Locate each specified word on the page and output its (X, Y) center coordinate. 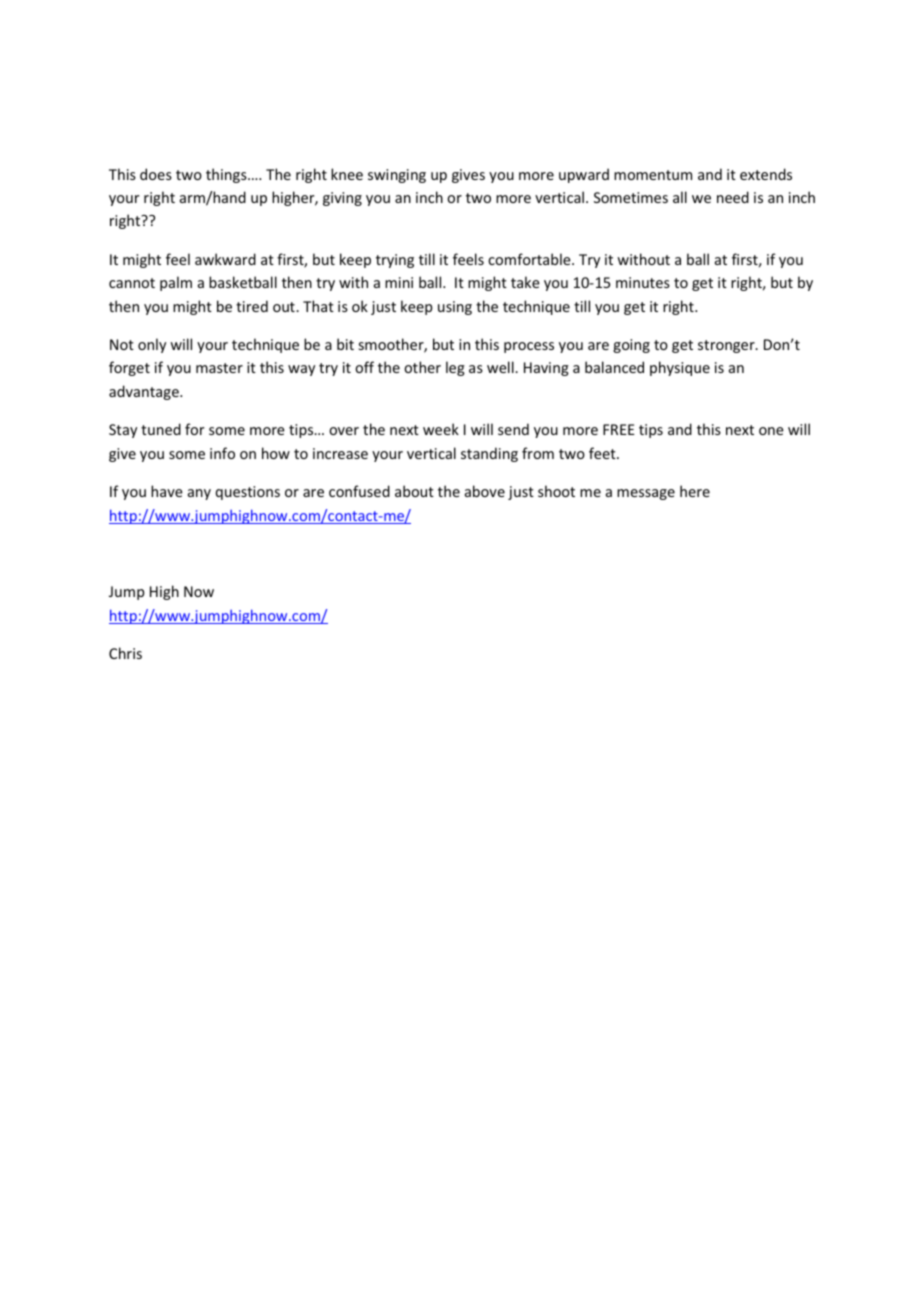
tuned (161, 429)
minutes (643, 282)
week (441, 429)
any (199, 494)
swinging (397, 176)
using (455, 308)
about (414, 491)
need (733, 197)
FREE (619, 429)
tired (252, 306)
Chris (125, 653)
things (227, 175)
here (695, 491)
